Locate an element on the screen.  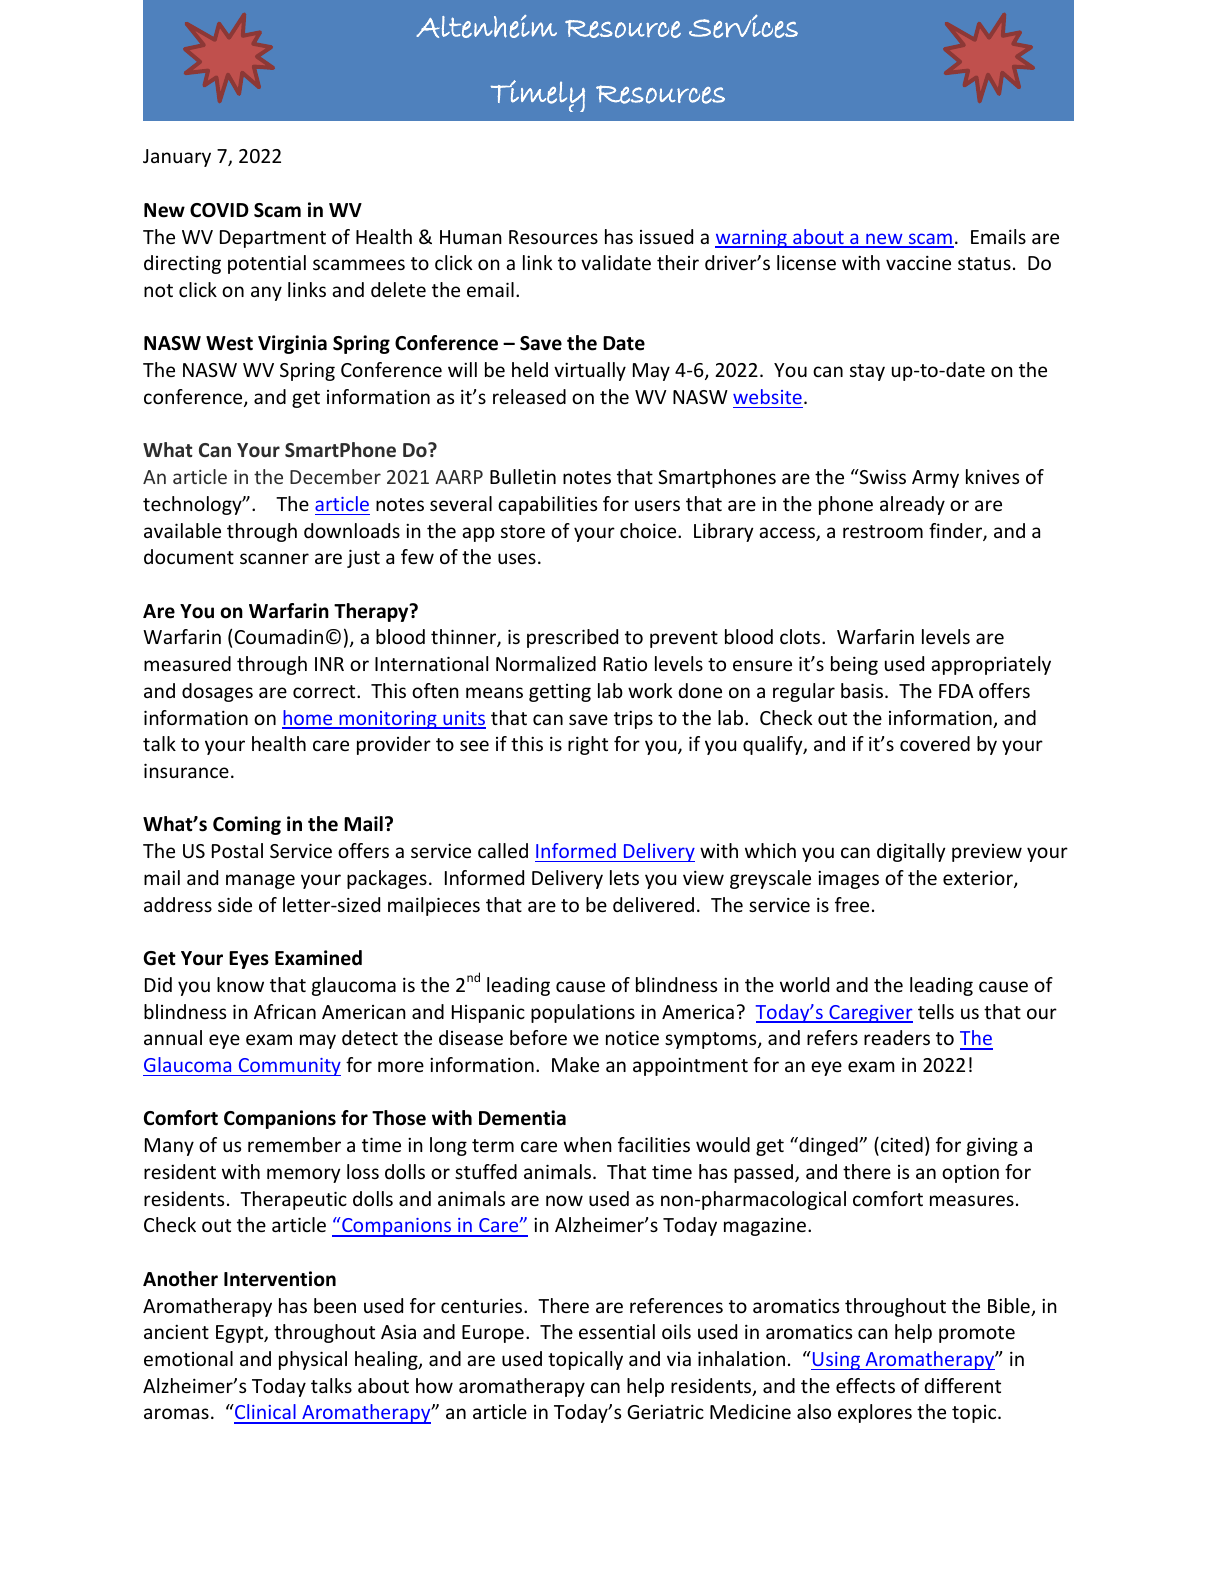
already is located at coordinates (912, 505).
